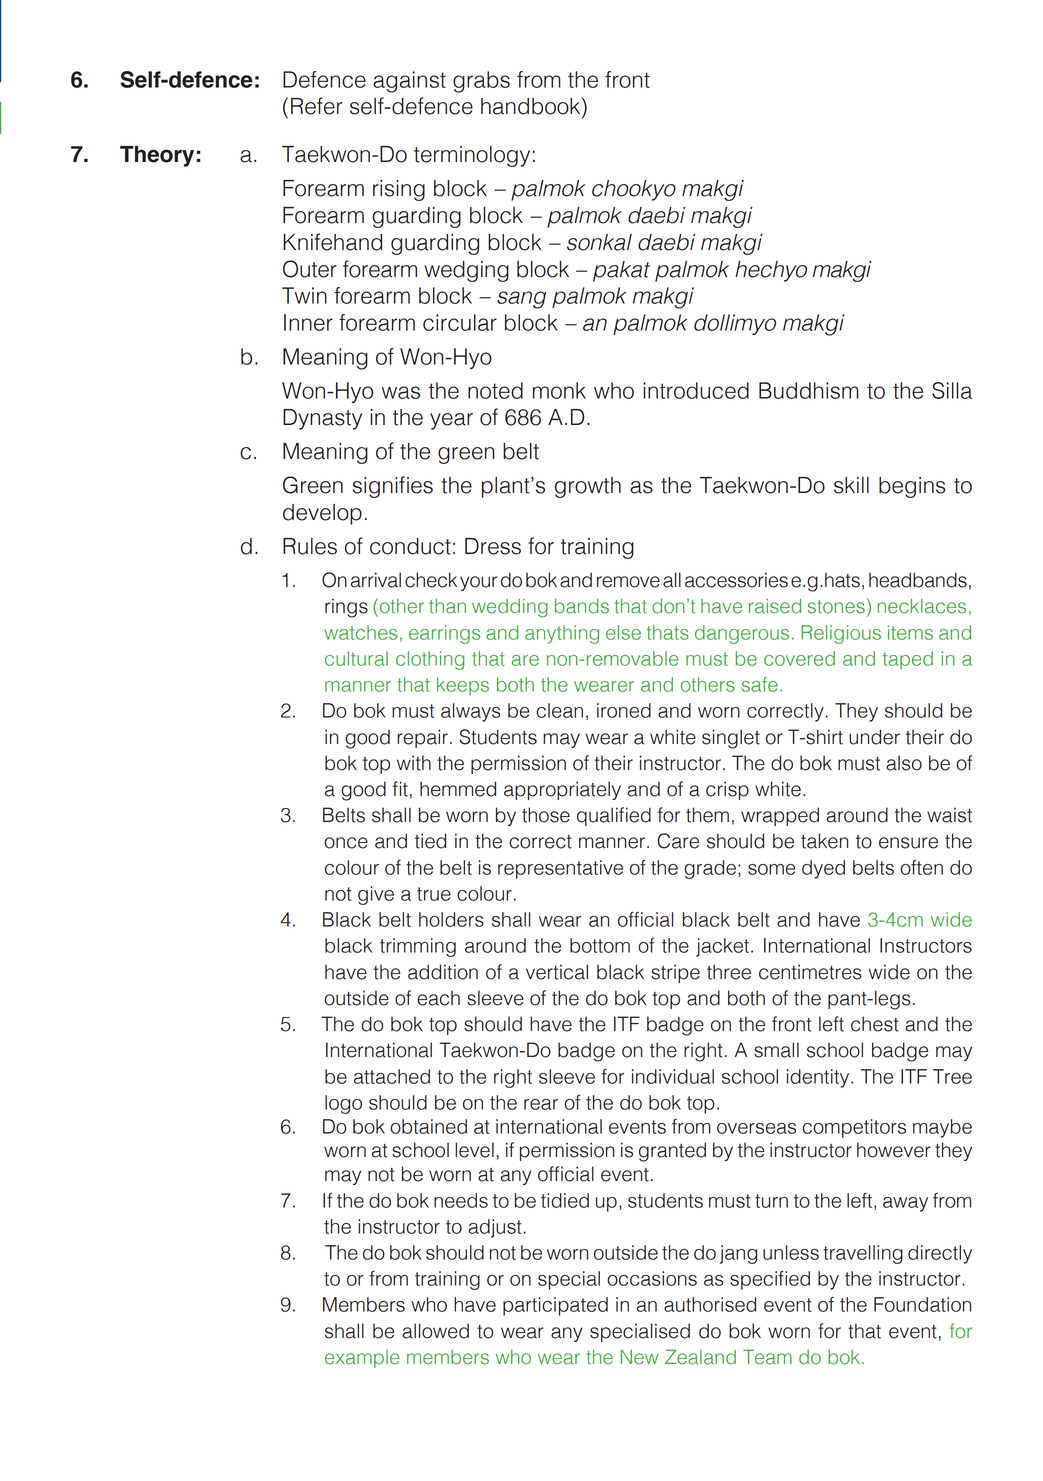 The height and width of the image is (1481, 1043). Describe the element at coordinates (481, 82) in the image. I see `grabs` at that location.
